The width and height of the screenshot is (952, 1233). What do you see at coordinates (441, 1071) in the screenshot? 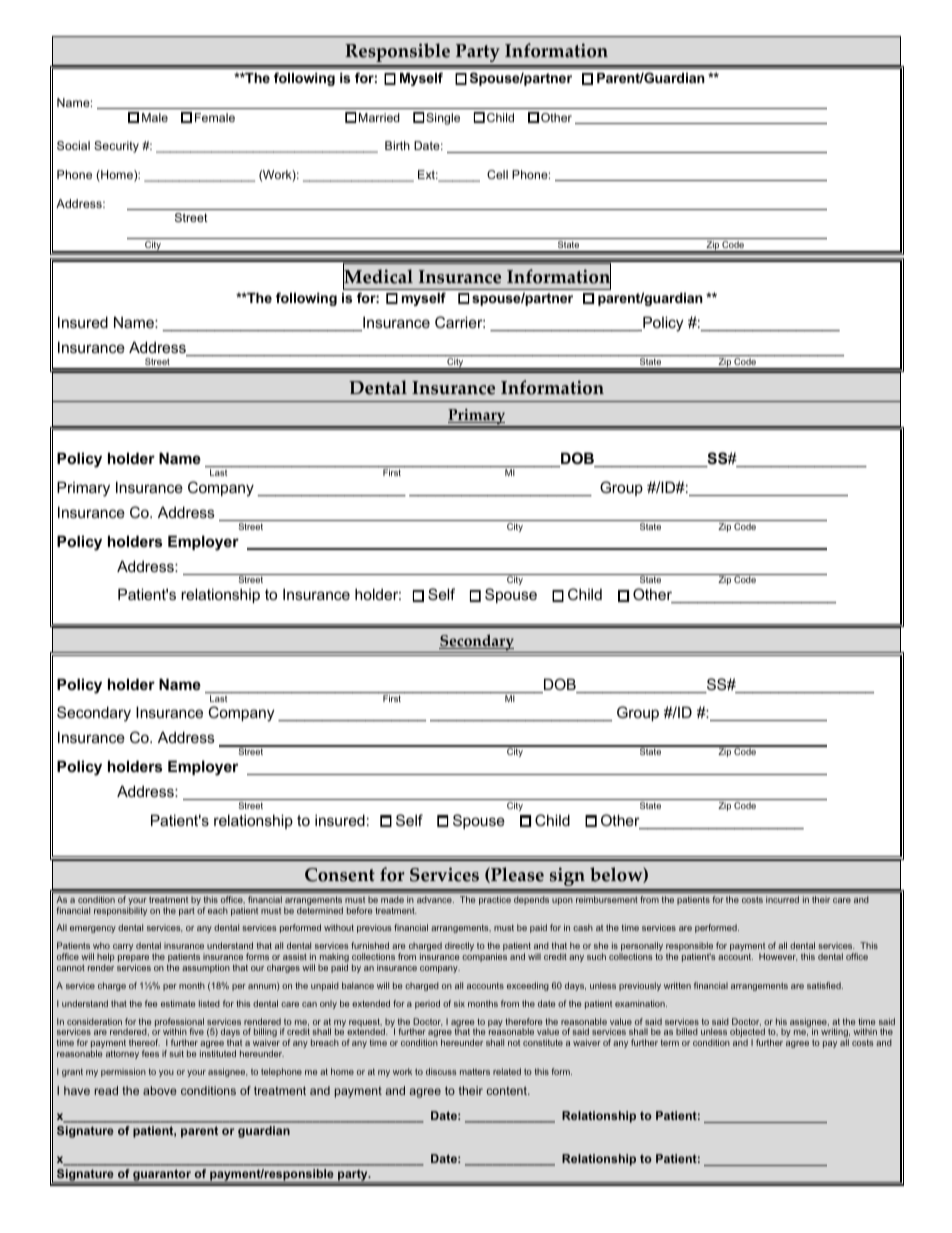
I see `discuss` at bounding box center [441, 1071].
